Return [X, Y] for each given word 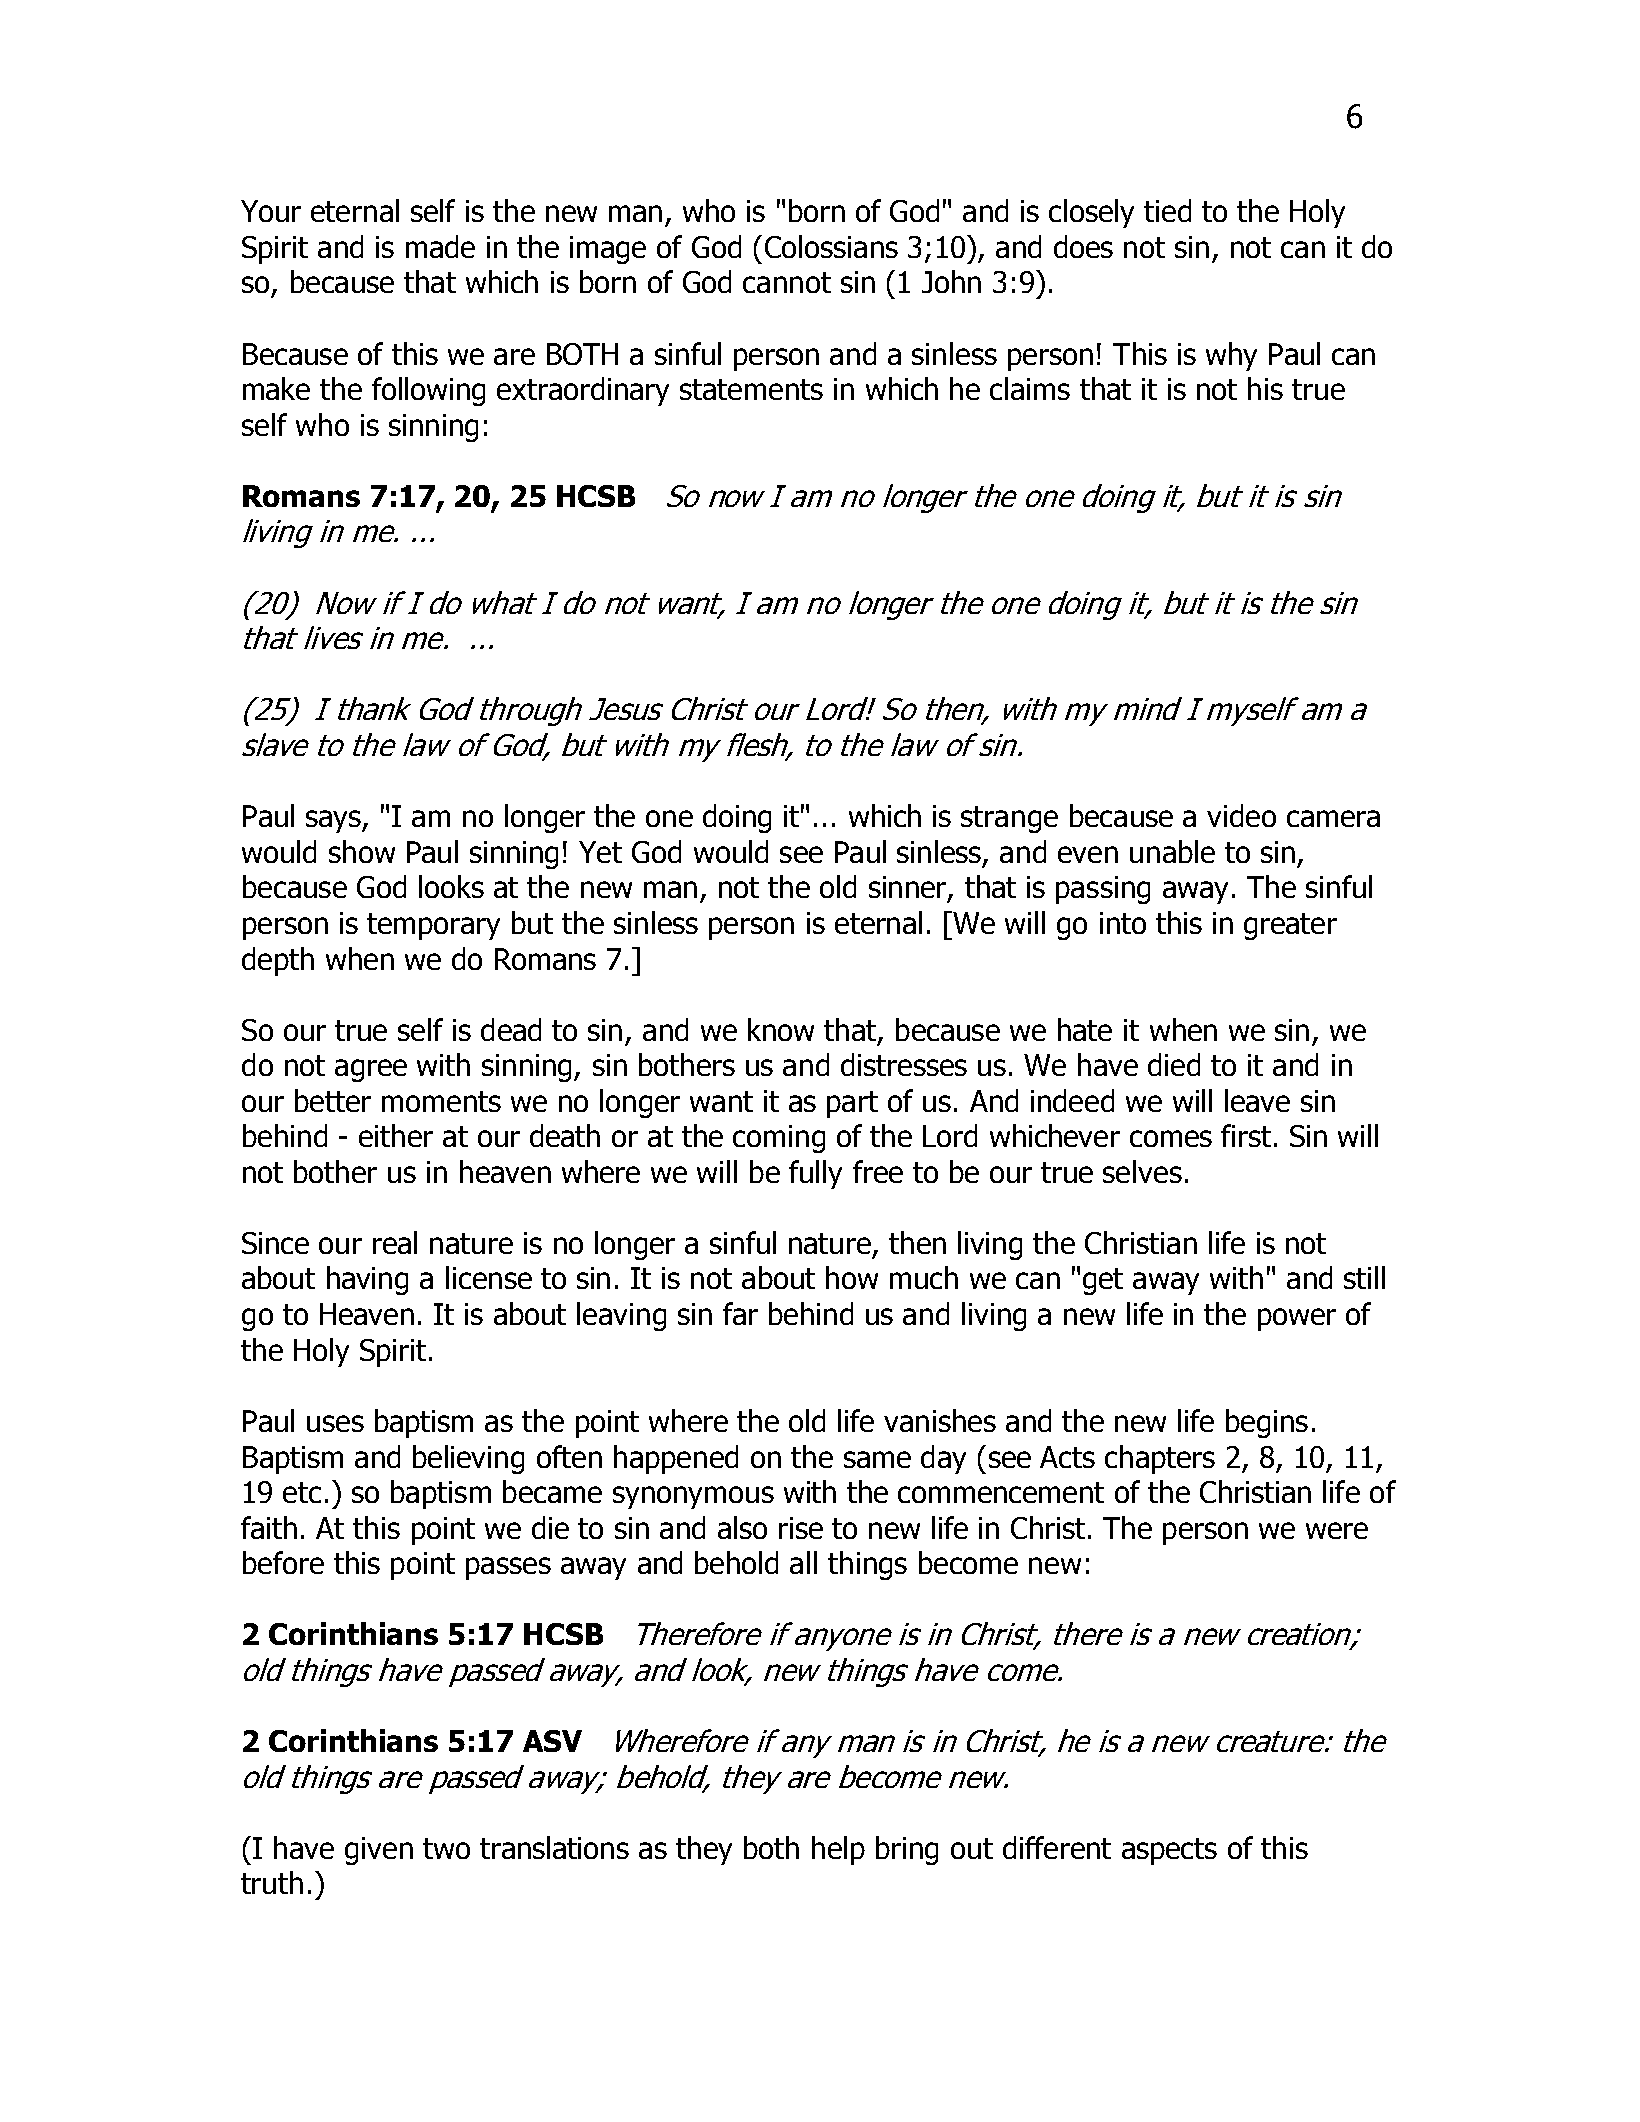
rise [801, 1528]
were [1337, 1530]
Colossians [831, 246]
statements [751, 389]
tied [1167, 210]
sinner [909, 888]
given [379, 1851]
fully [815, 1174]
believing [468, 1459]
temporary [433, 926]
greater [1290, 926]
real [395, 1242]
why [1231, 356]
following [428, 391]
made [440, 246]
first [1246, 1135]
